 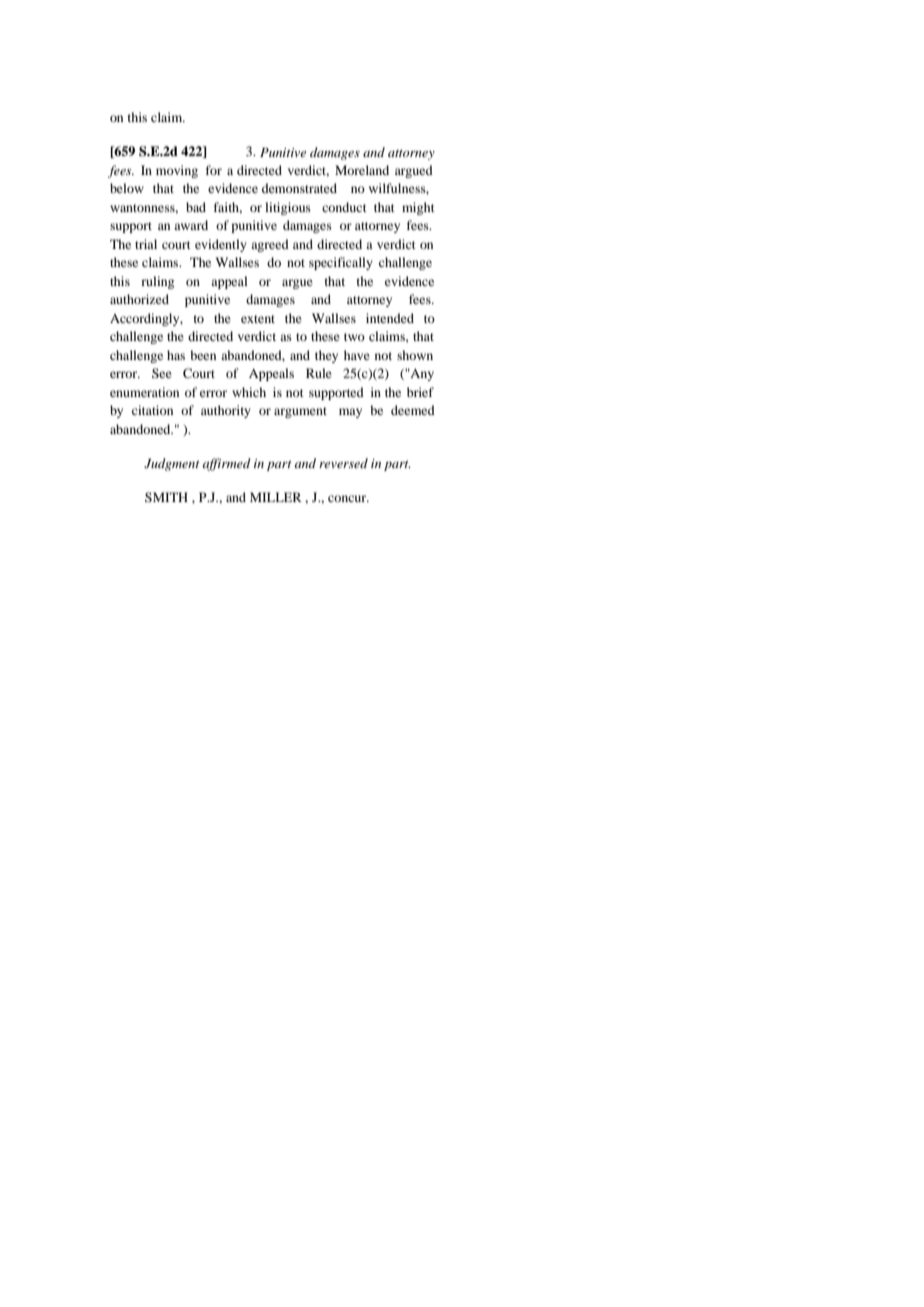 I want to click on deemed, so click(x=413, y=410).
